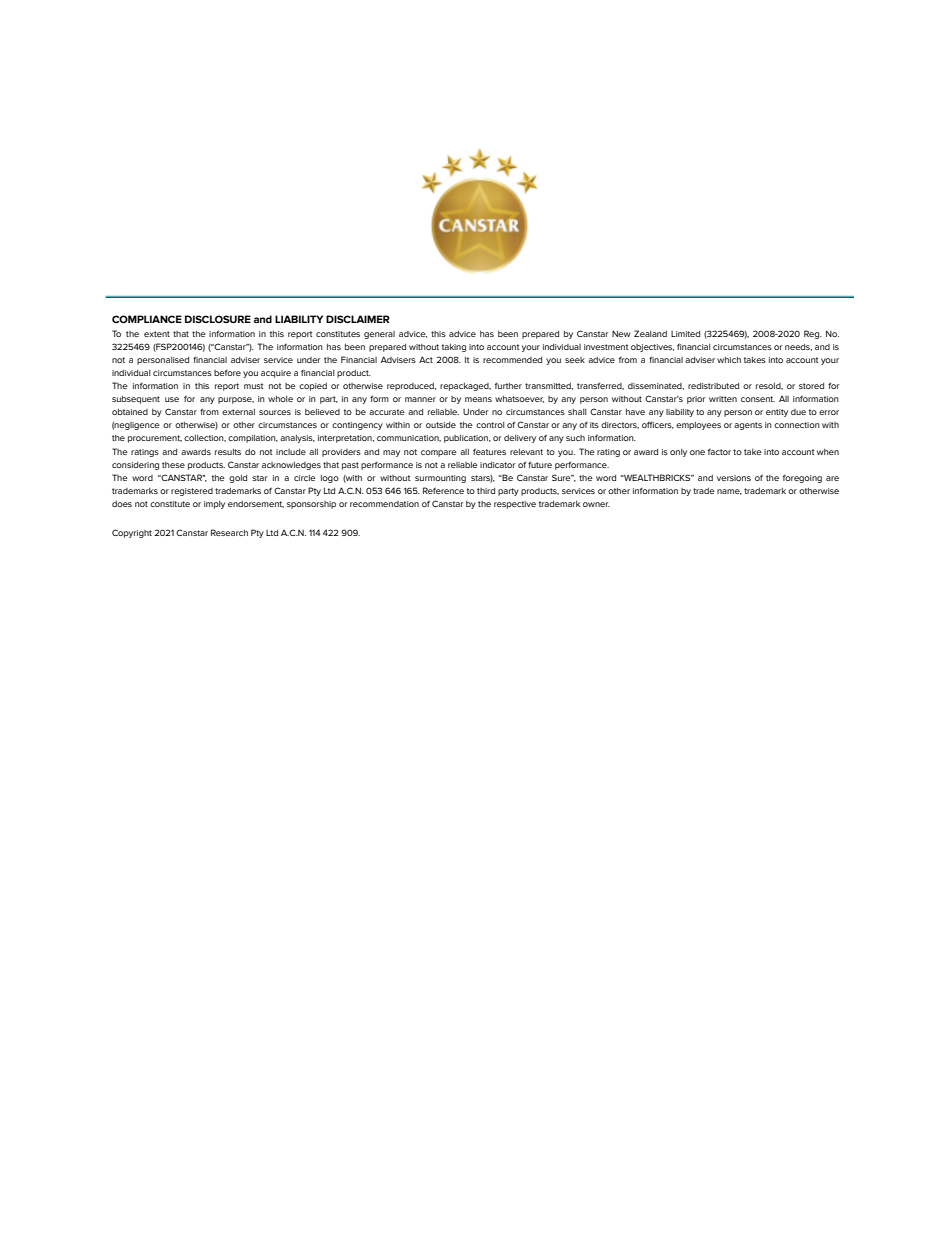 This screenshot has height=1233, width=952. I want to click on compilation, so click(253, 439).
